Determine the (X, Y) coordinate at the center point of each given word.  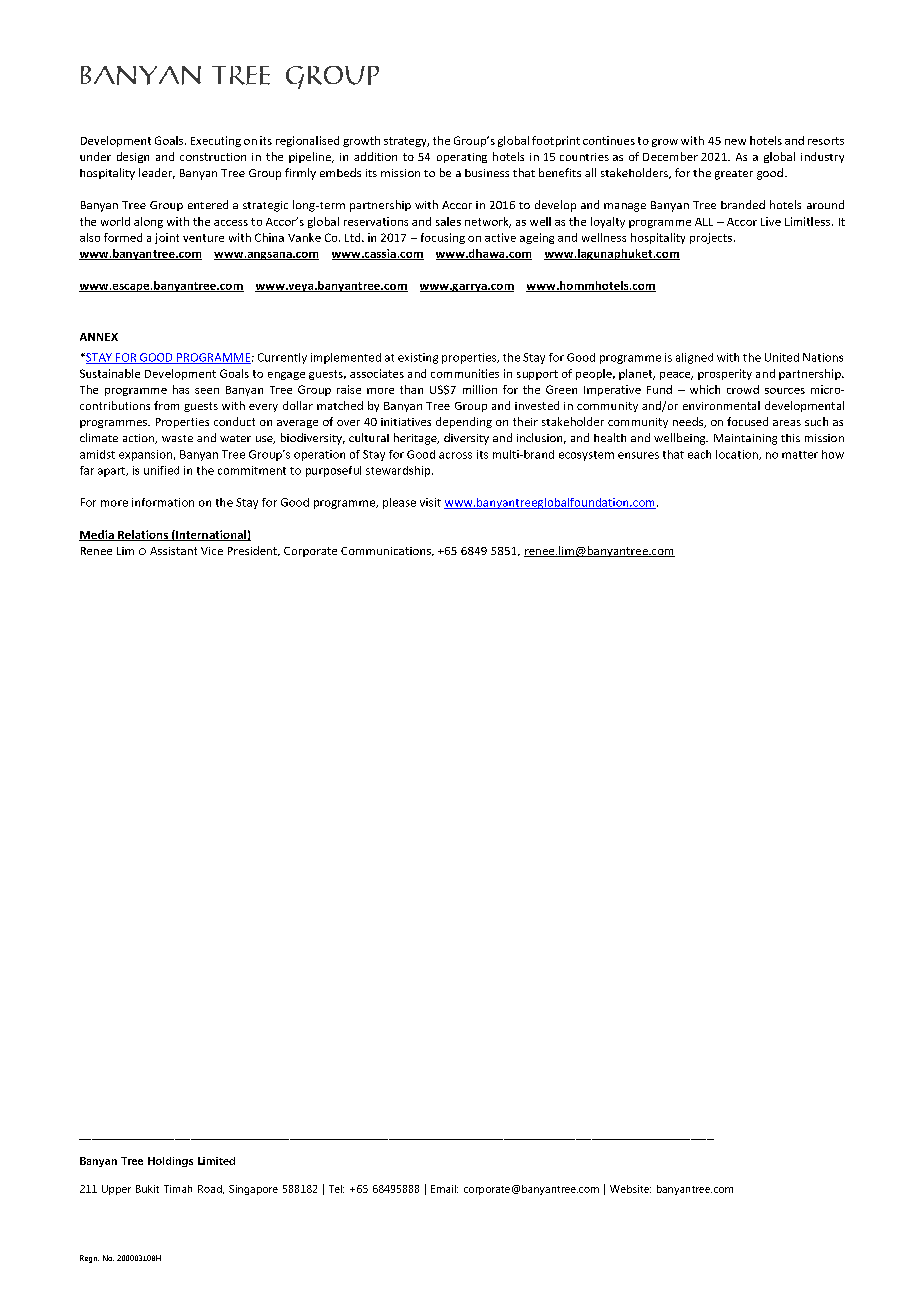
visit (430, 502)
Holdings (170, 1162)
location (738, 455)
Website (630, 1189)
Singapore (253, 1190)
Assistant (173, 551)
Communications (387, 551)
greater (734, 175)
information (163, 502)
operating (462, 158)
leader (157, 173)
